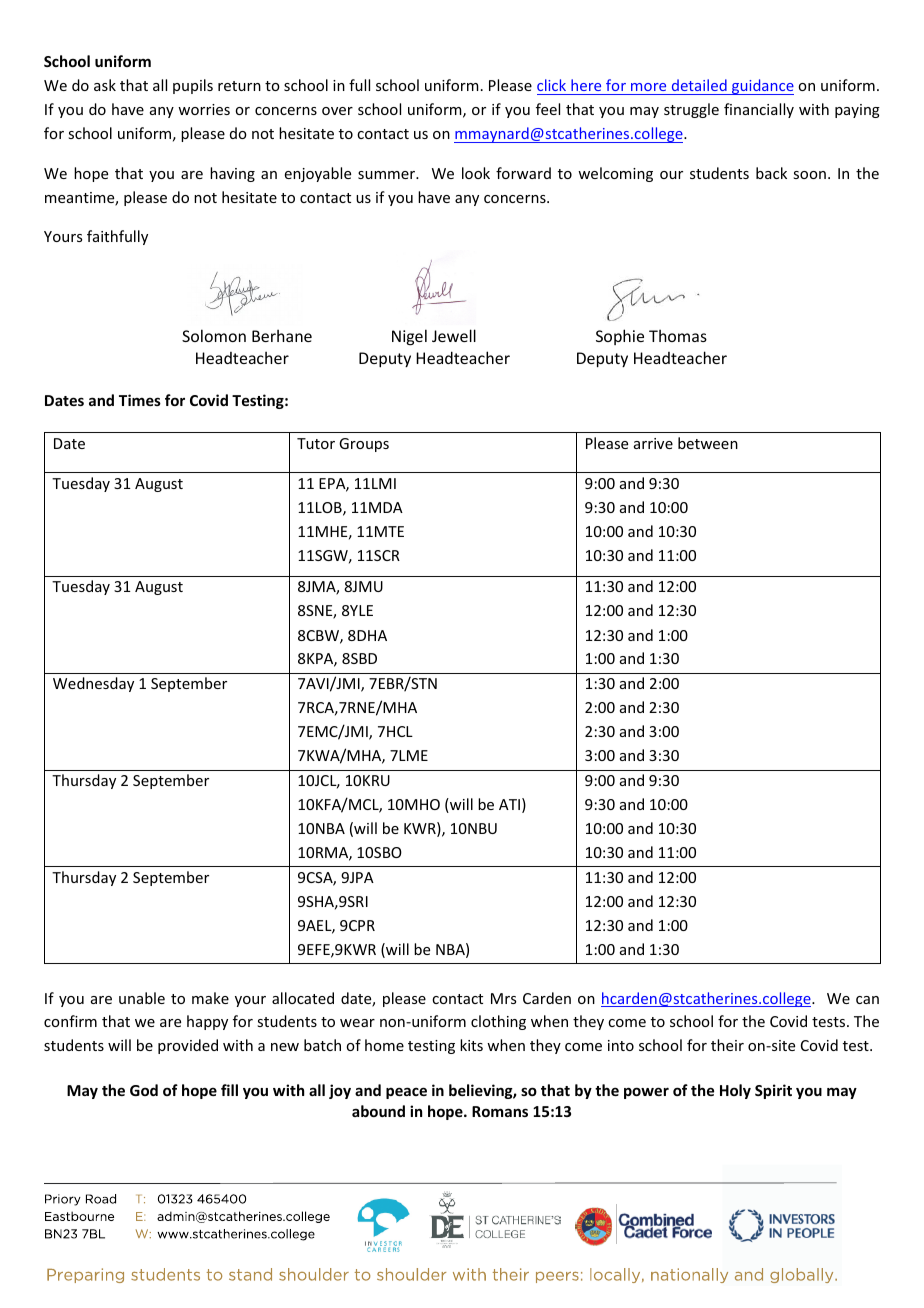  Describe the element at coordinates (140, 400) in the document. I see `Times` at that location.
